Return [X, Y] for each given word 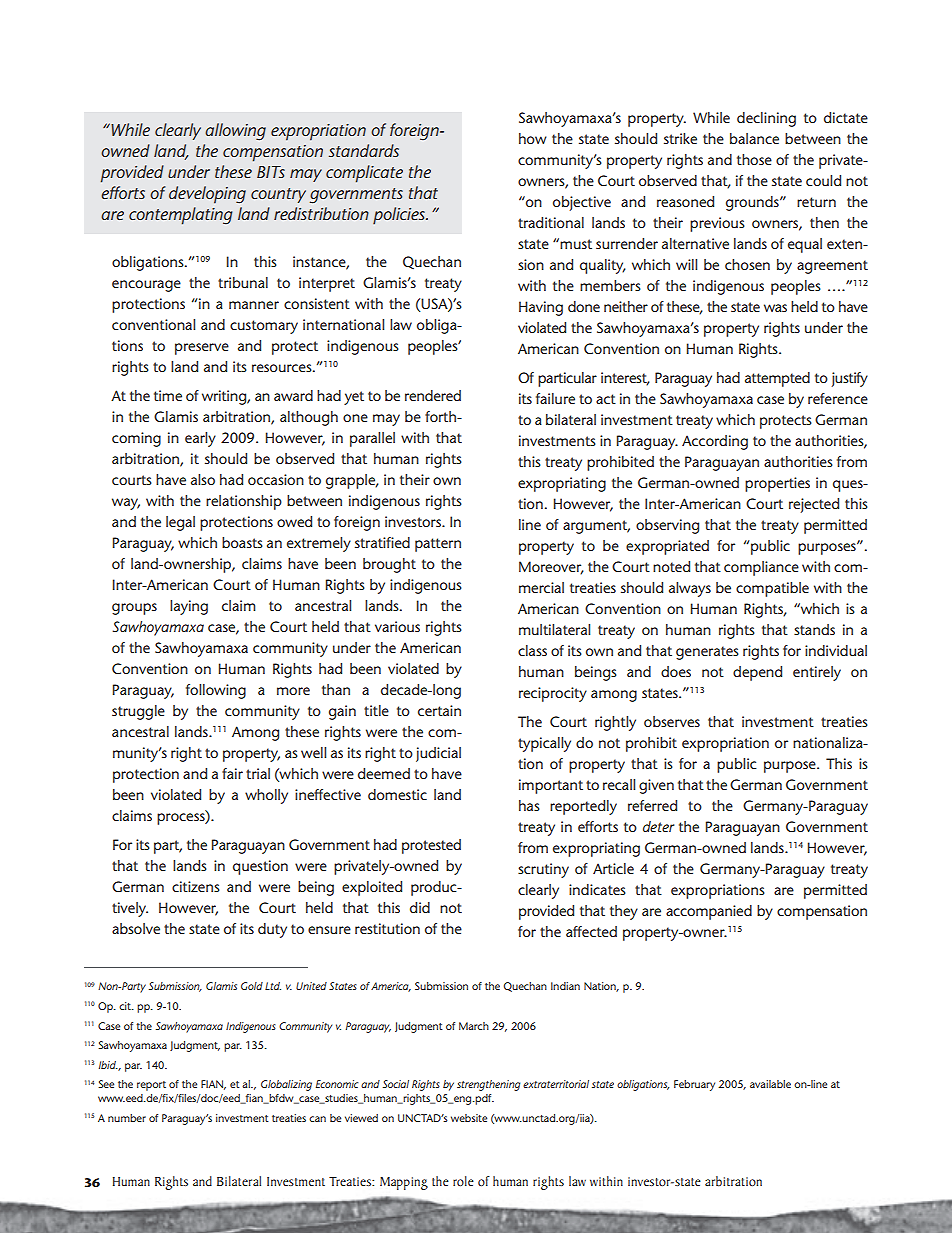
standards [364, 150]
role [463, 1181]
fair [232, 773]
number [127, 1118]
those [754, 159]
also [203, 479]
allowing [235, 132]
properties [777, 484]
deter [658, 826]
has [529, 805]
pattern [438, 545]
